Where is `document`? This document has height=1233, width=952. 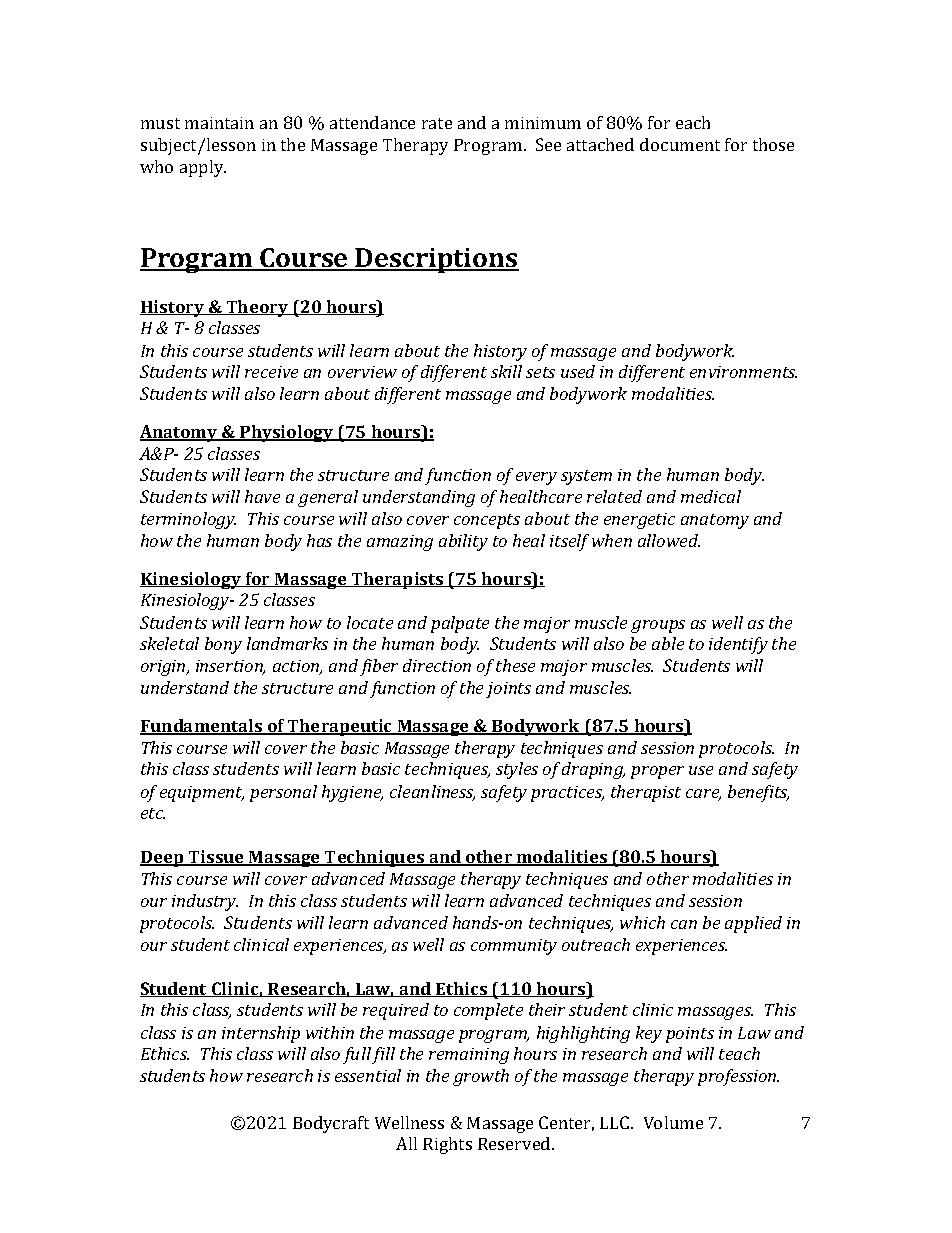
document is located at coordinates (680, 144).
